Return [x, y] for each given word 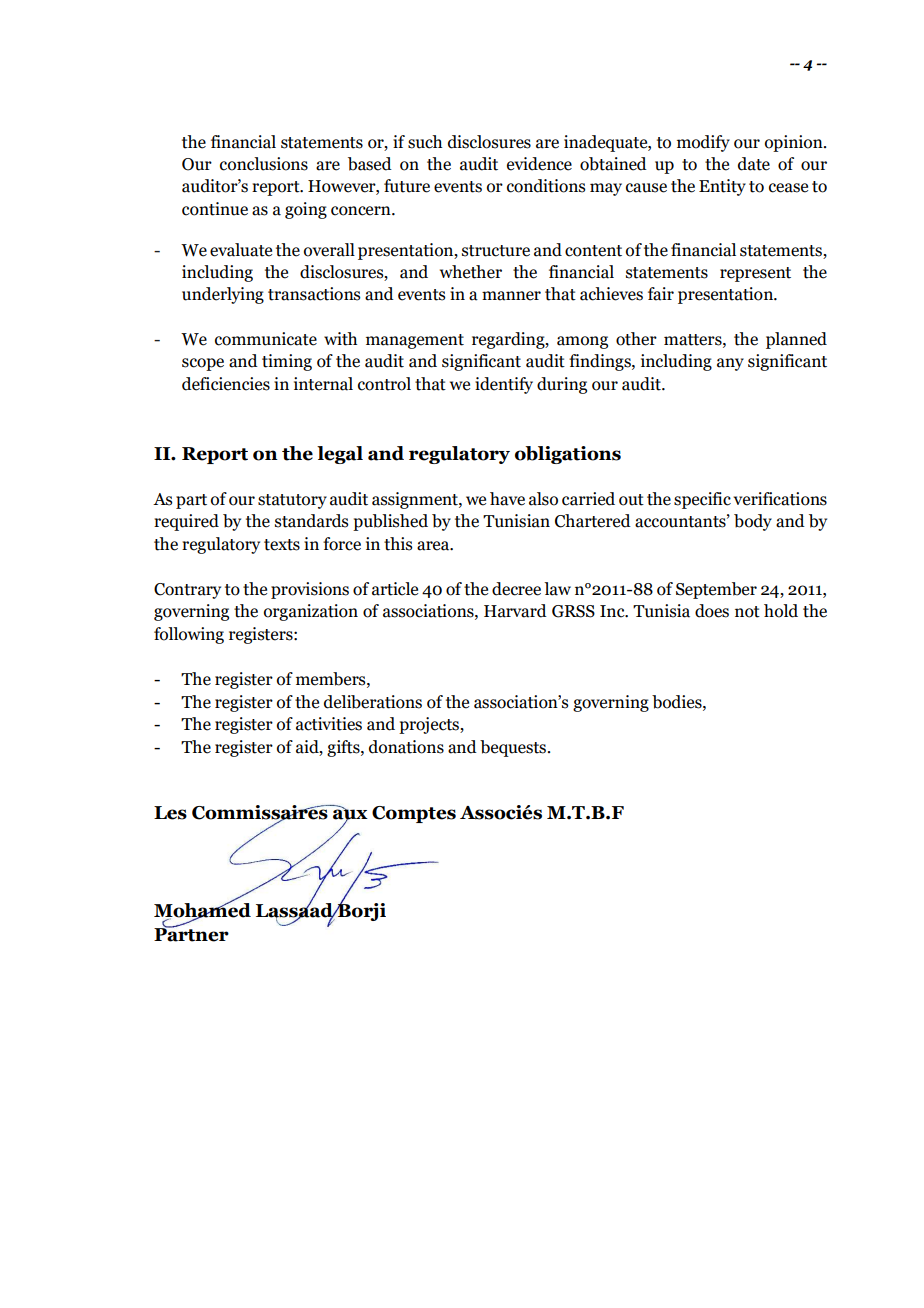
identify [504, 385]
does [712, 611]
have [507, 499]
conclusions [264, 164]
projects [430, 725]
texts [282, 545]
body [753, 522]
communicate [266, 339]
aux [350, 814]
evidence [539, 164]
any [730, 364]
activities [329, 724]
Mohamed [202, 909]
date [754, 164]
